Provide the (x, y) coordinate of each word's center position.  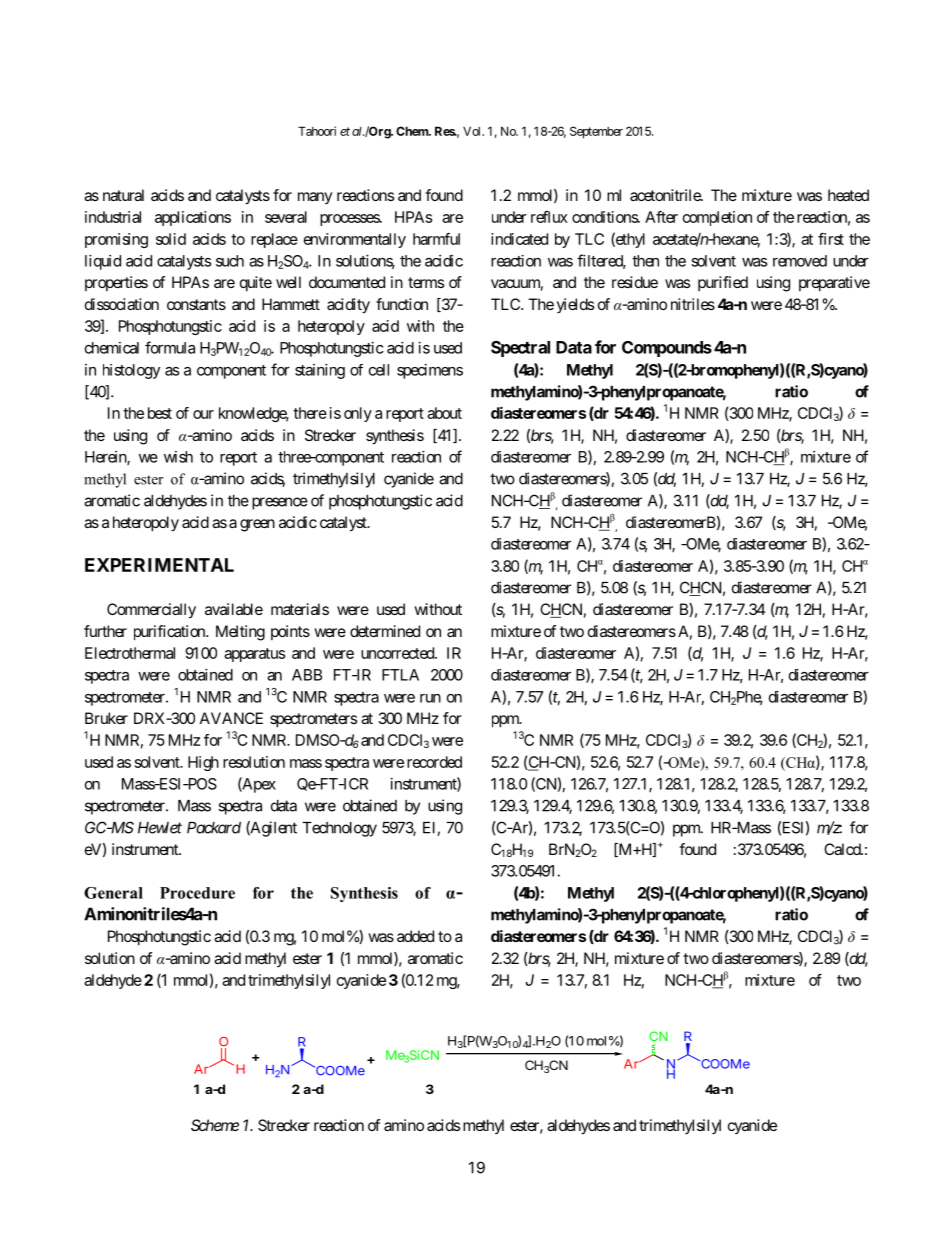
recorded (434, 762)
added (415, 936)
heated (848, 195)
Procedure (197, 893)
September (596, 132)
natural (123, 195)
